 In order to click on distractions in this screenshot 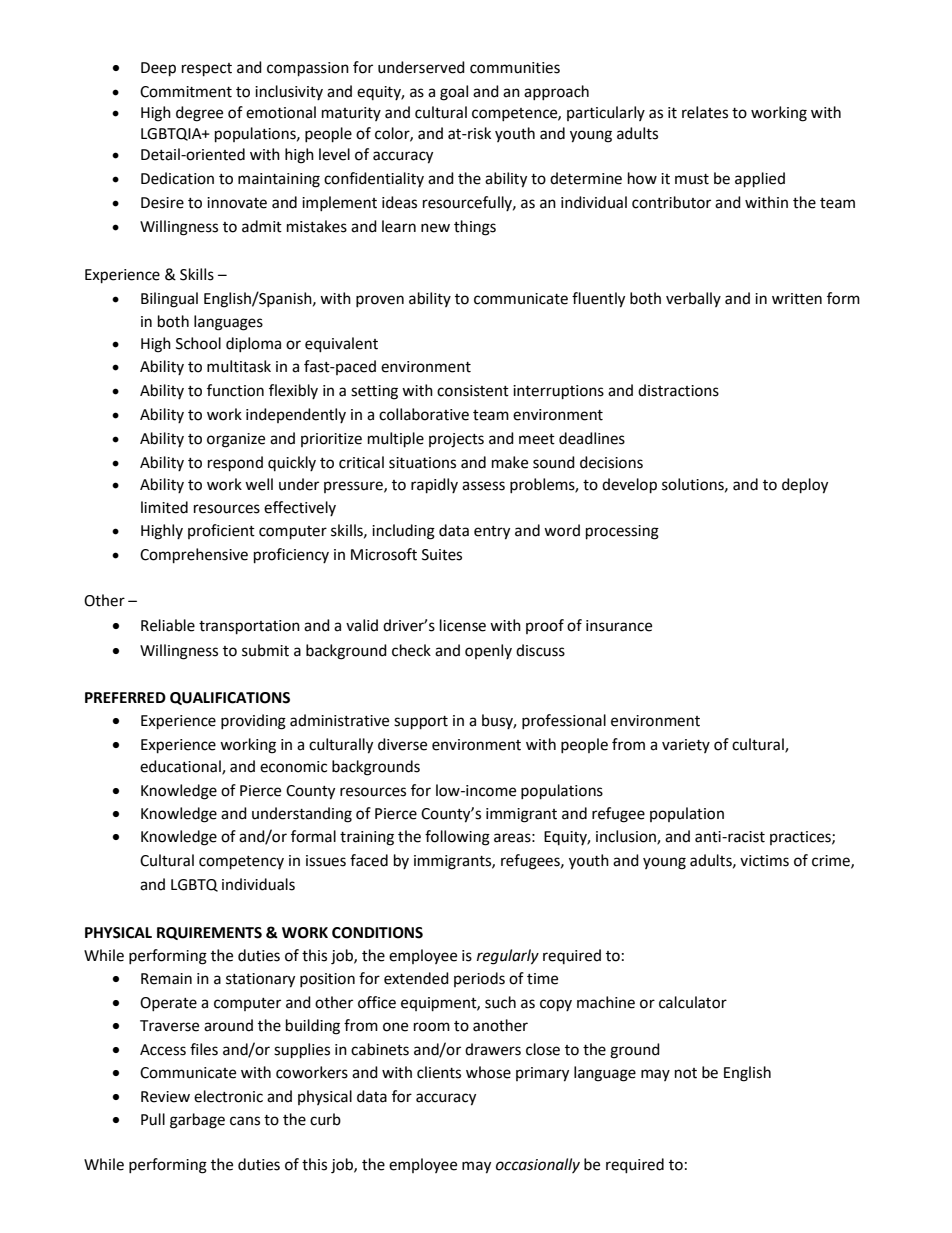, I will do `click(678, 390)`.
